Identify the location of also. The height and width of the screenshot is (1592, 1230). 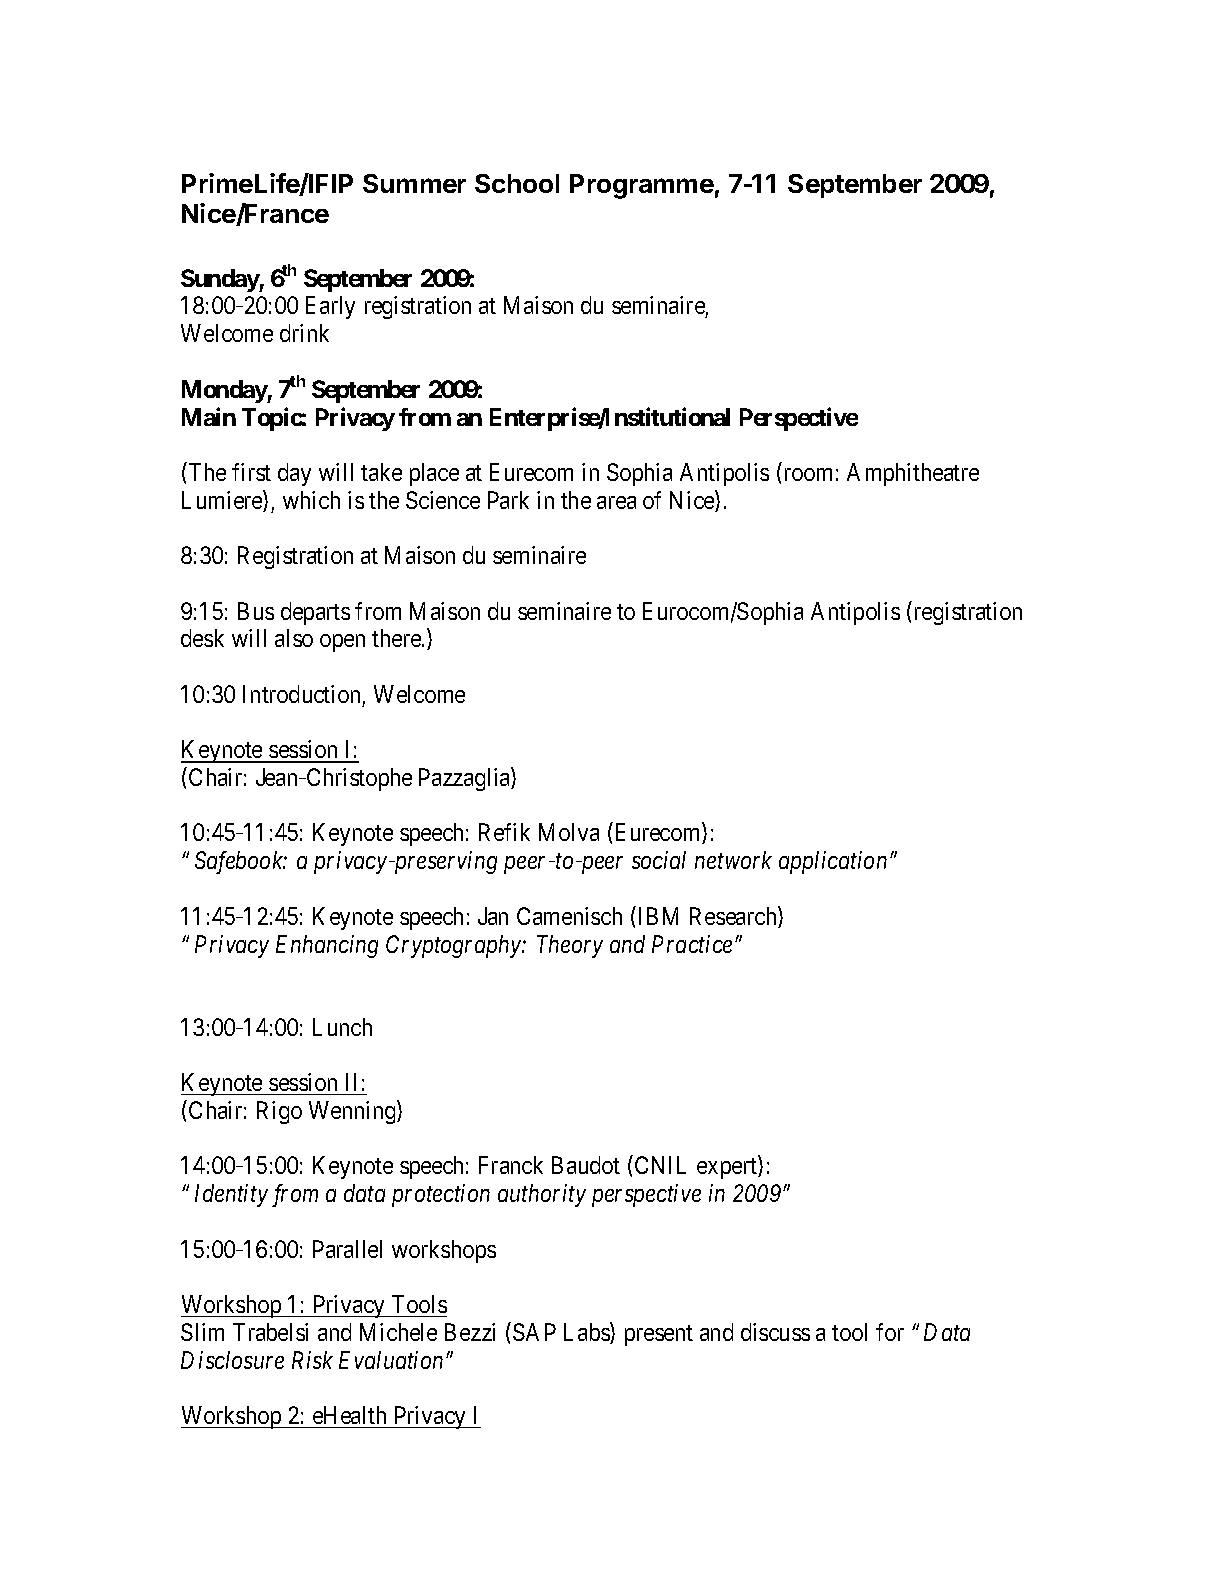
(294, 638).
